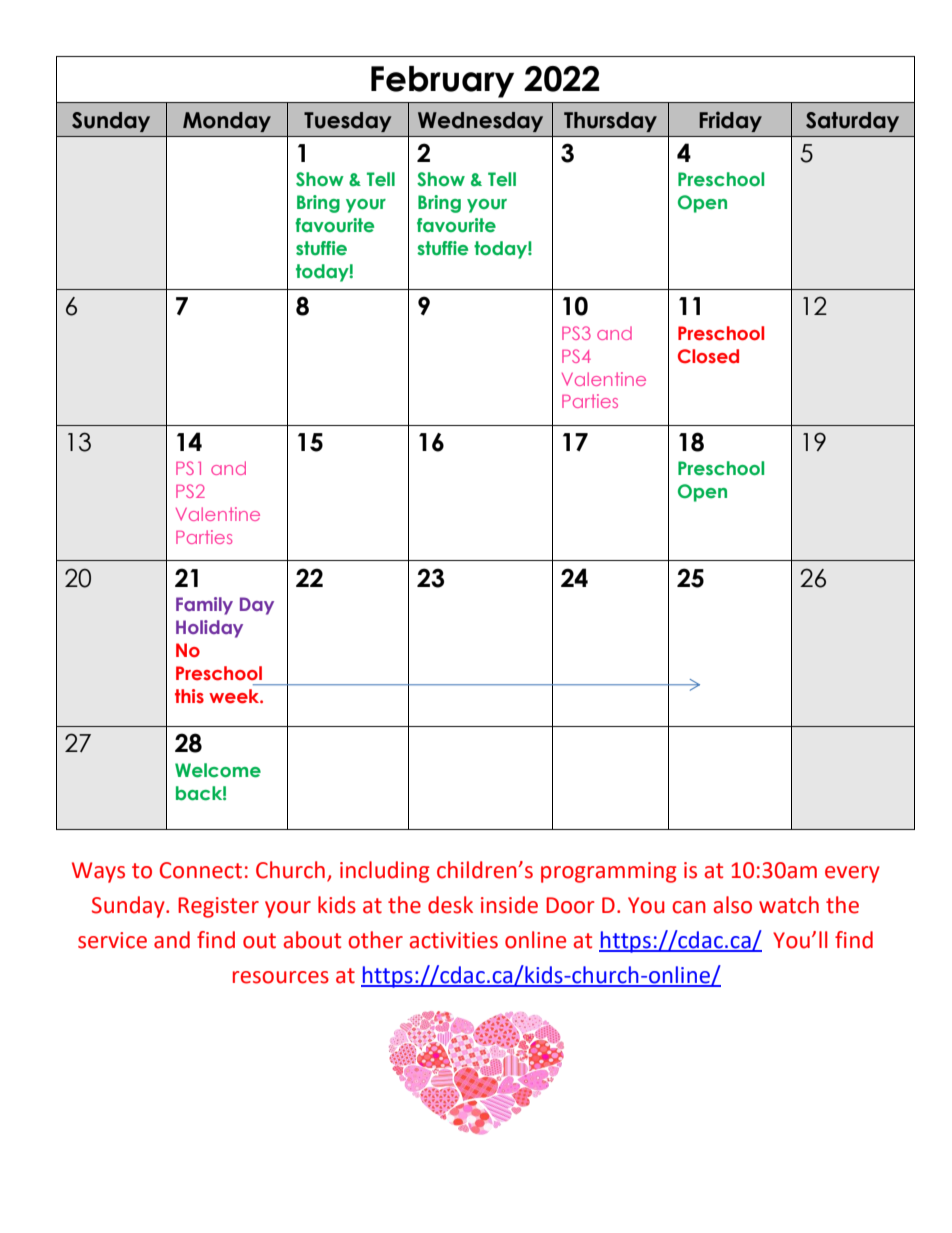  I want to click on Closed, so click(708, 356).
